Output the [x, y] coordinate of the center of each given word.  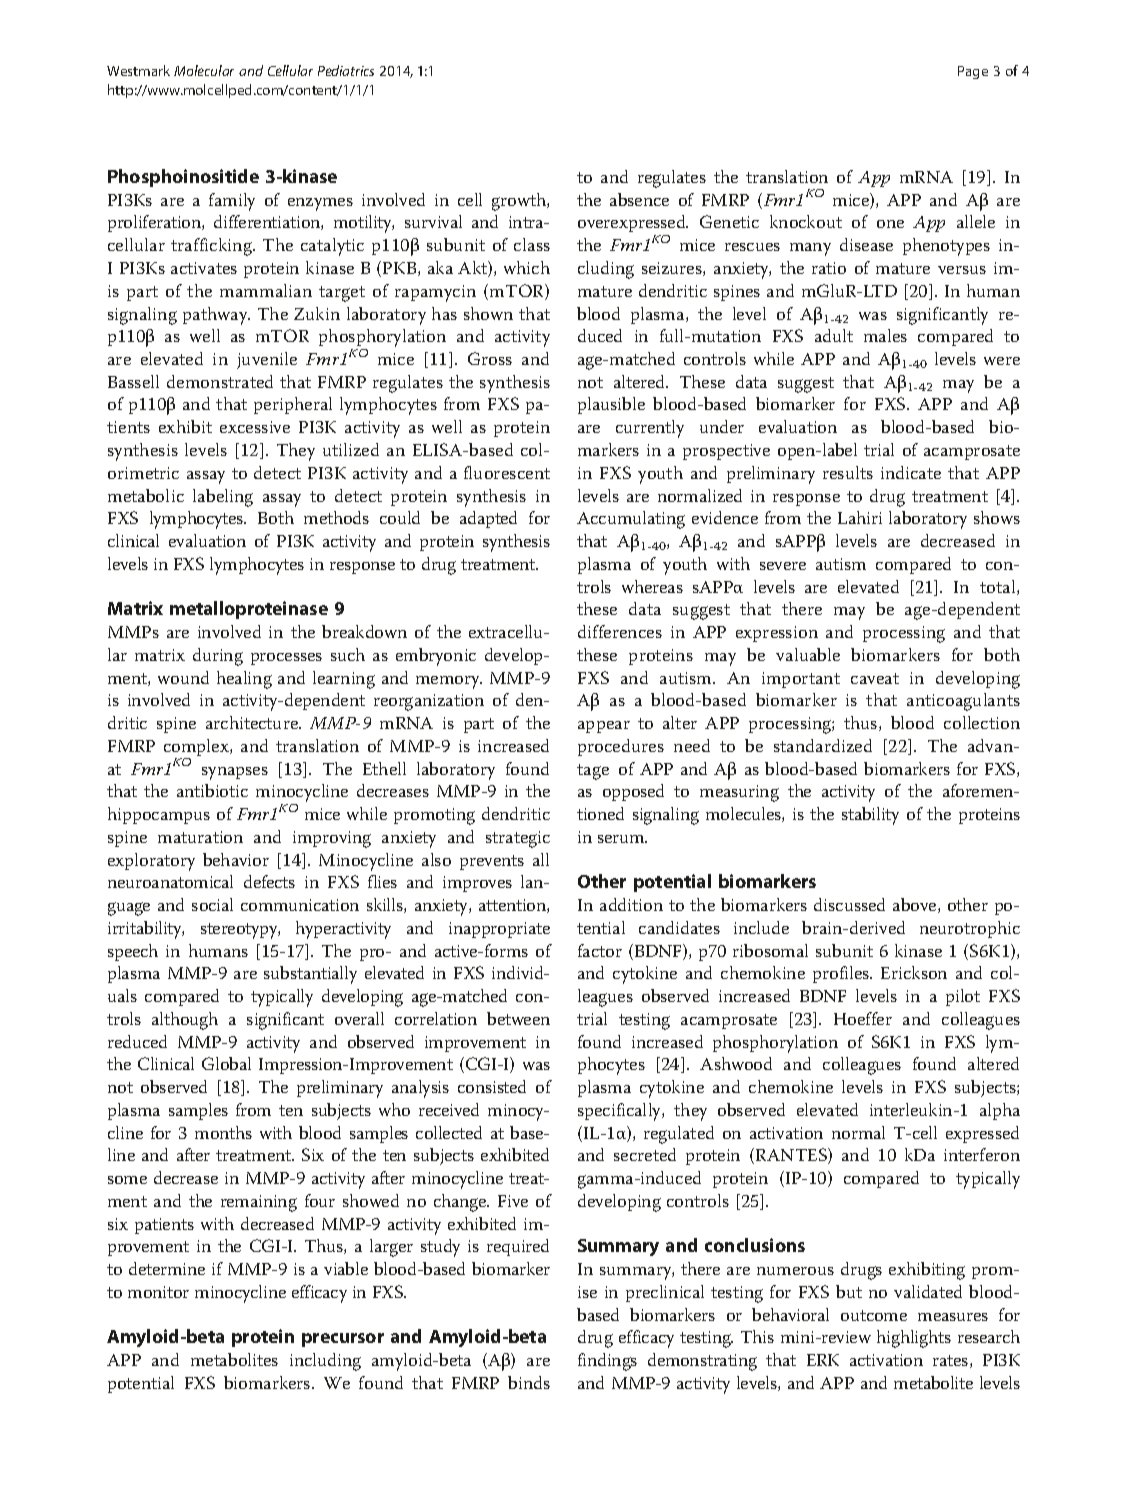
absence [639, 199]
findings [607, 1362]
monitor [158, 1292]
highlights [914, 1339]
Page [973, 72]
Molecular [204, 70]
